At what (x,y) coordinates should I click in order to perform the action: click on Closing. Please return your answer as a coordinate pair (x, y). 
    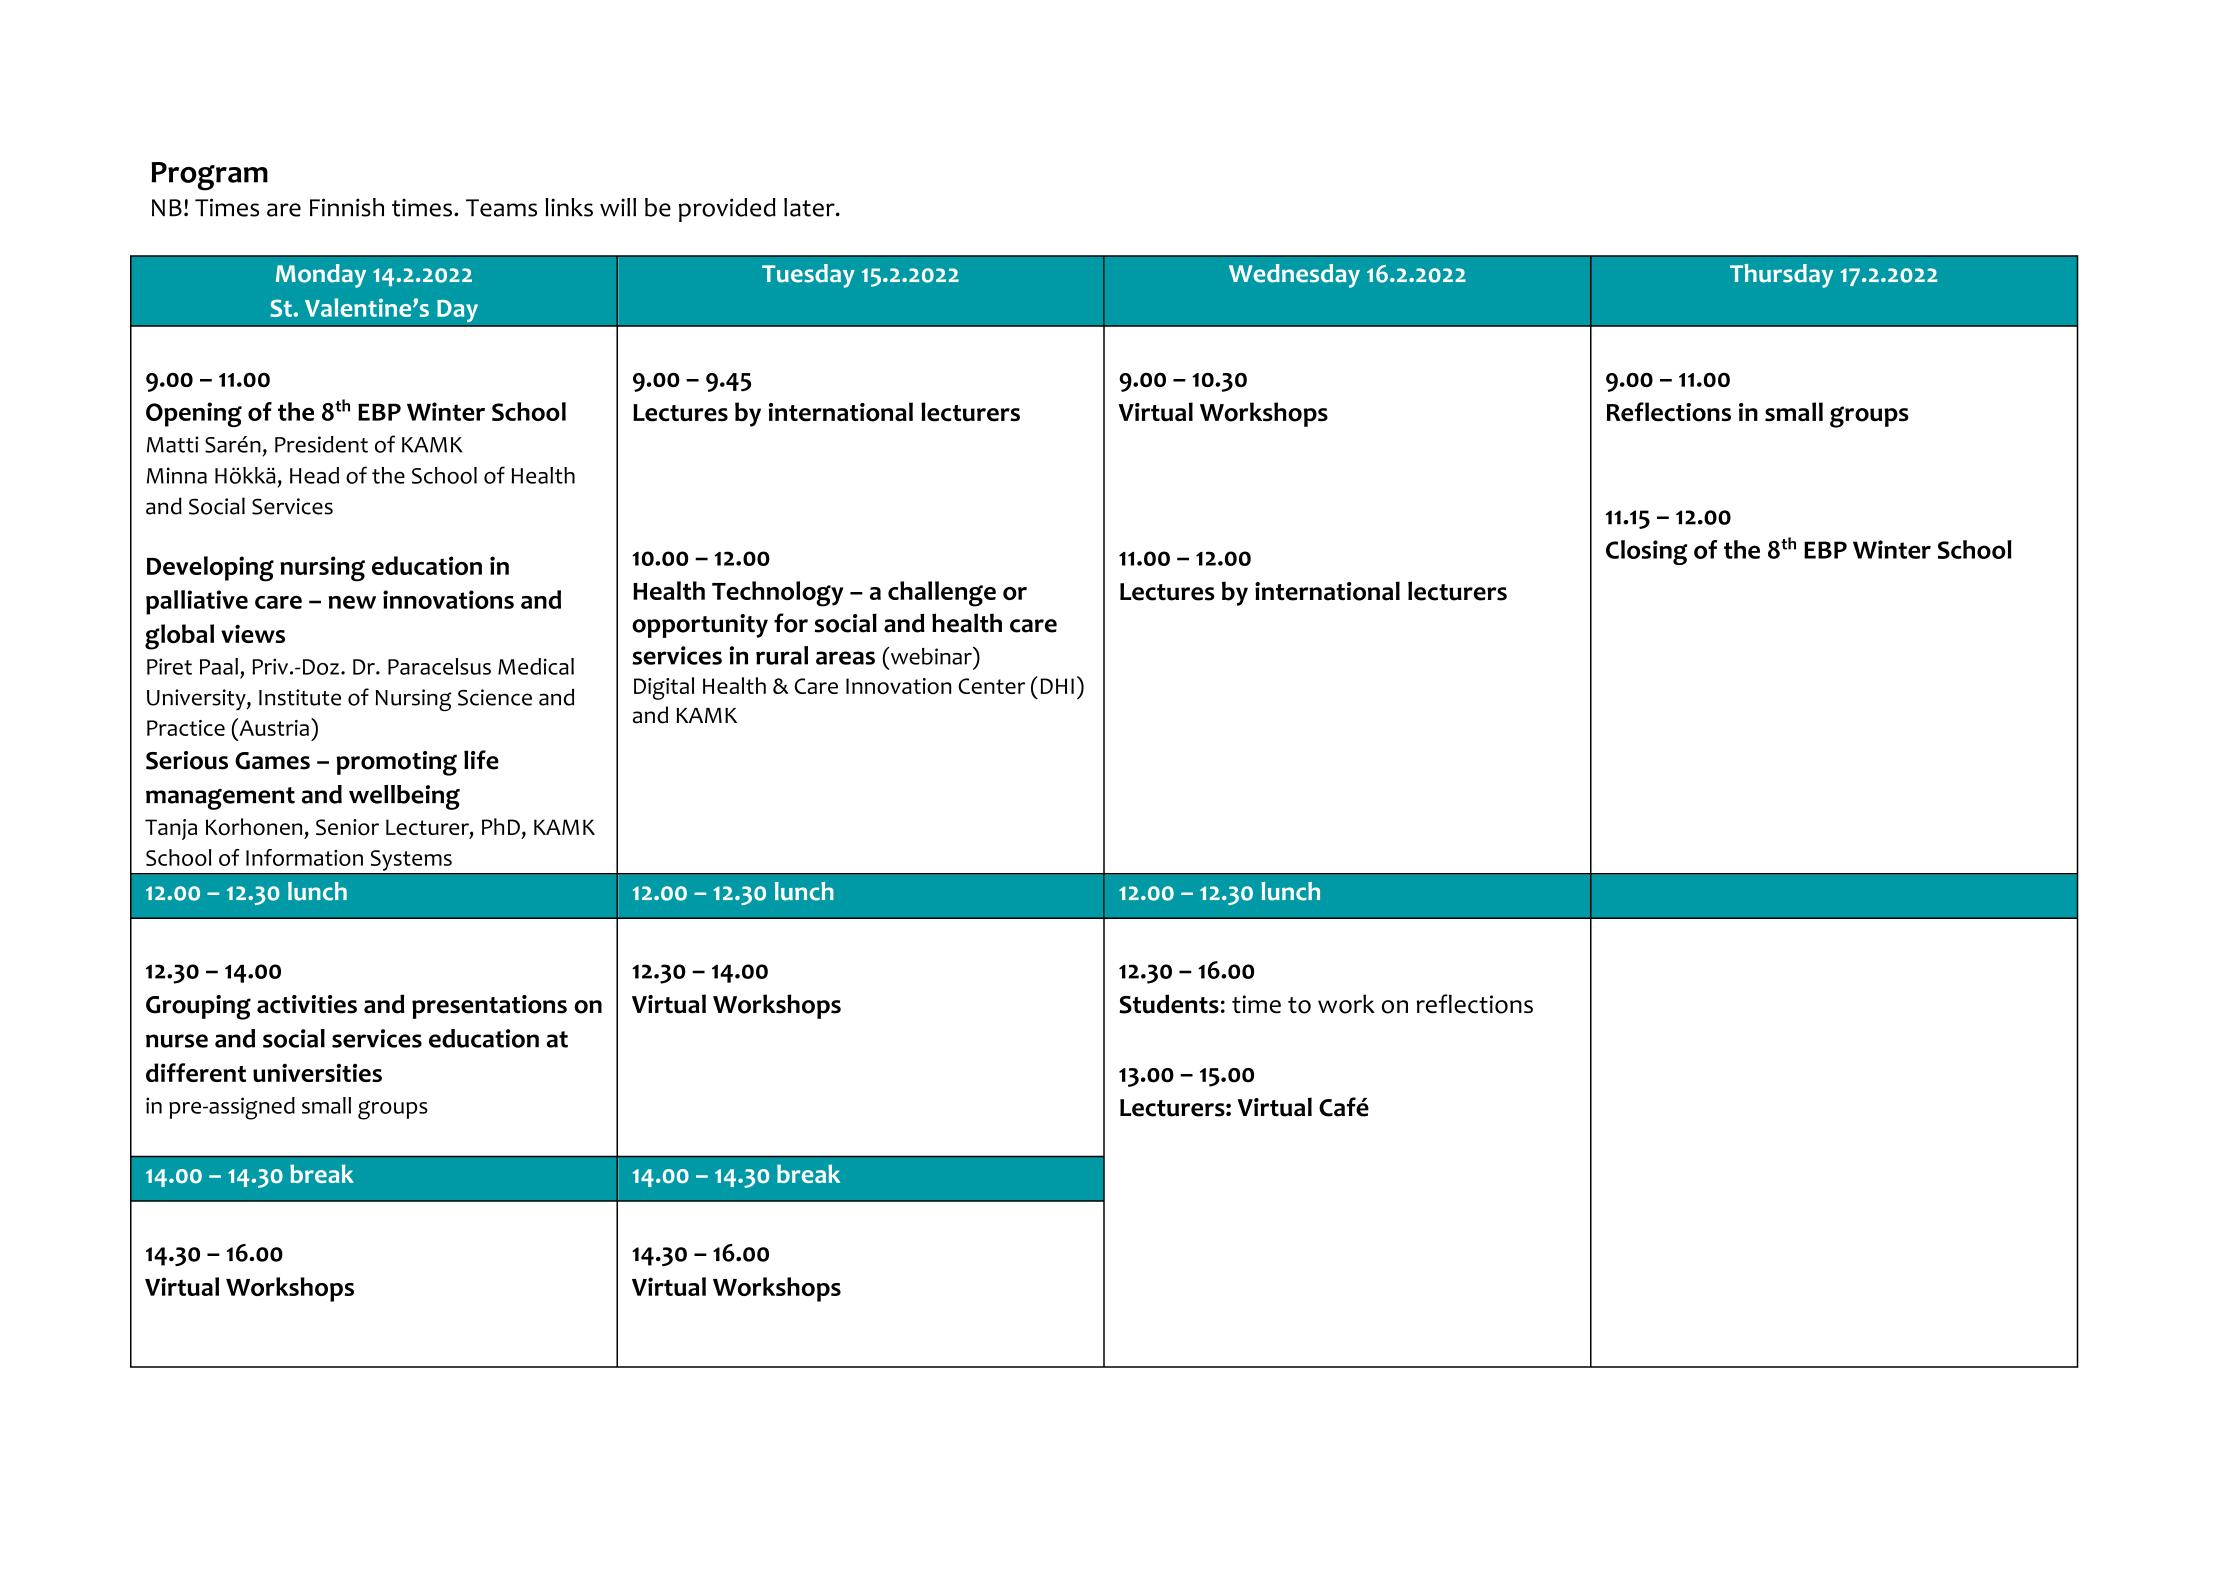
    Looking at the image, I should click on (1647, 552).
